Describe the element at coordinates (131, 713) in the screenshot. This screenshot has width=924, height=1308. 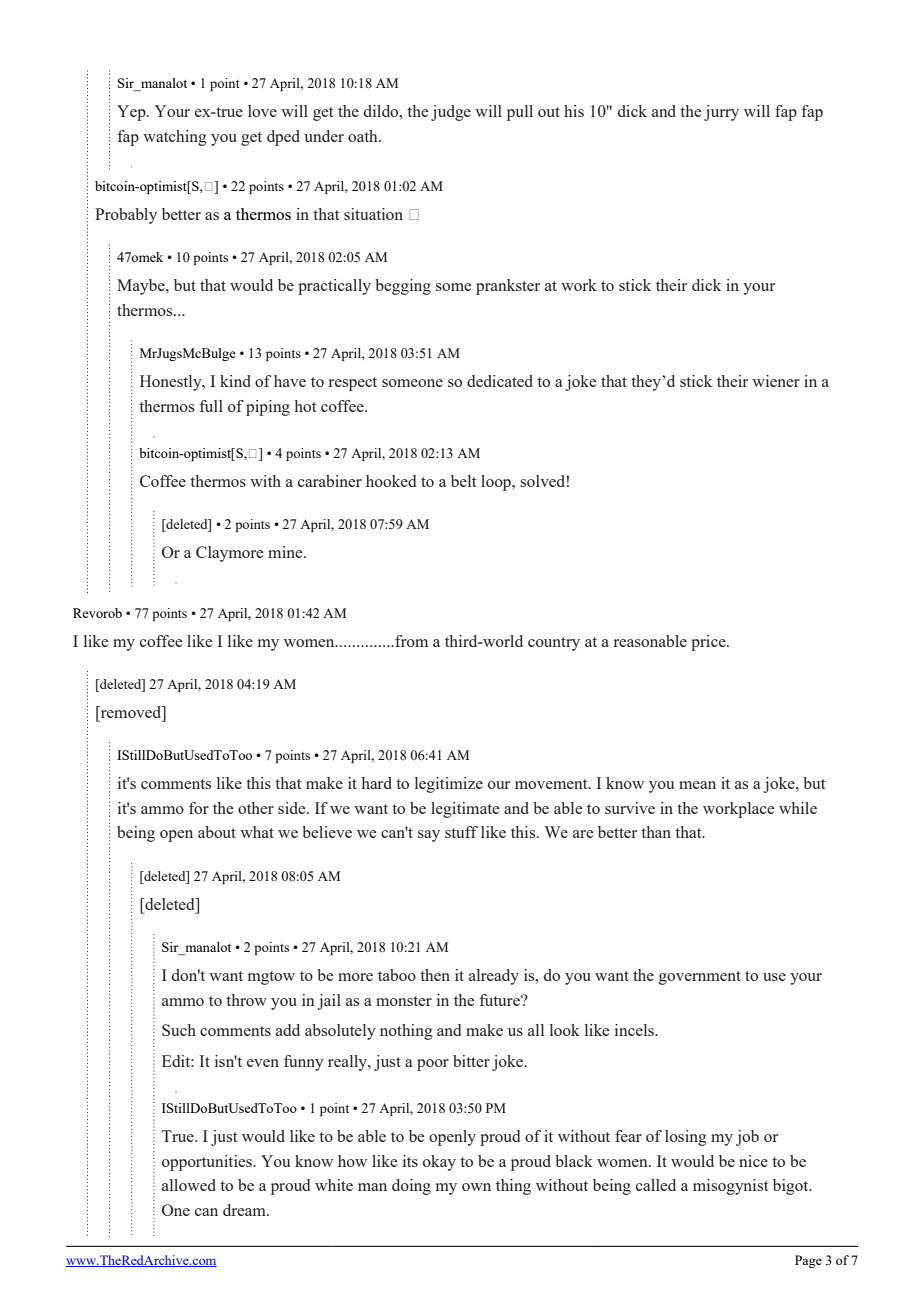
I see `removed` at that location.
